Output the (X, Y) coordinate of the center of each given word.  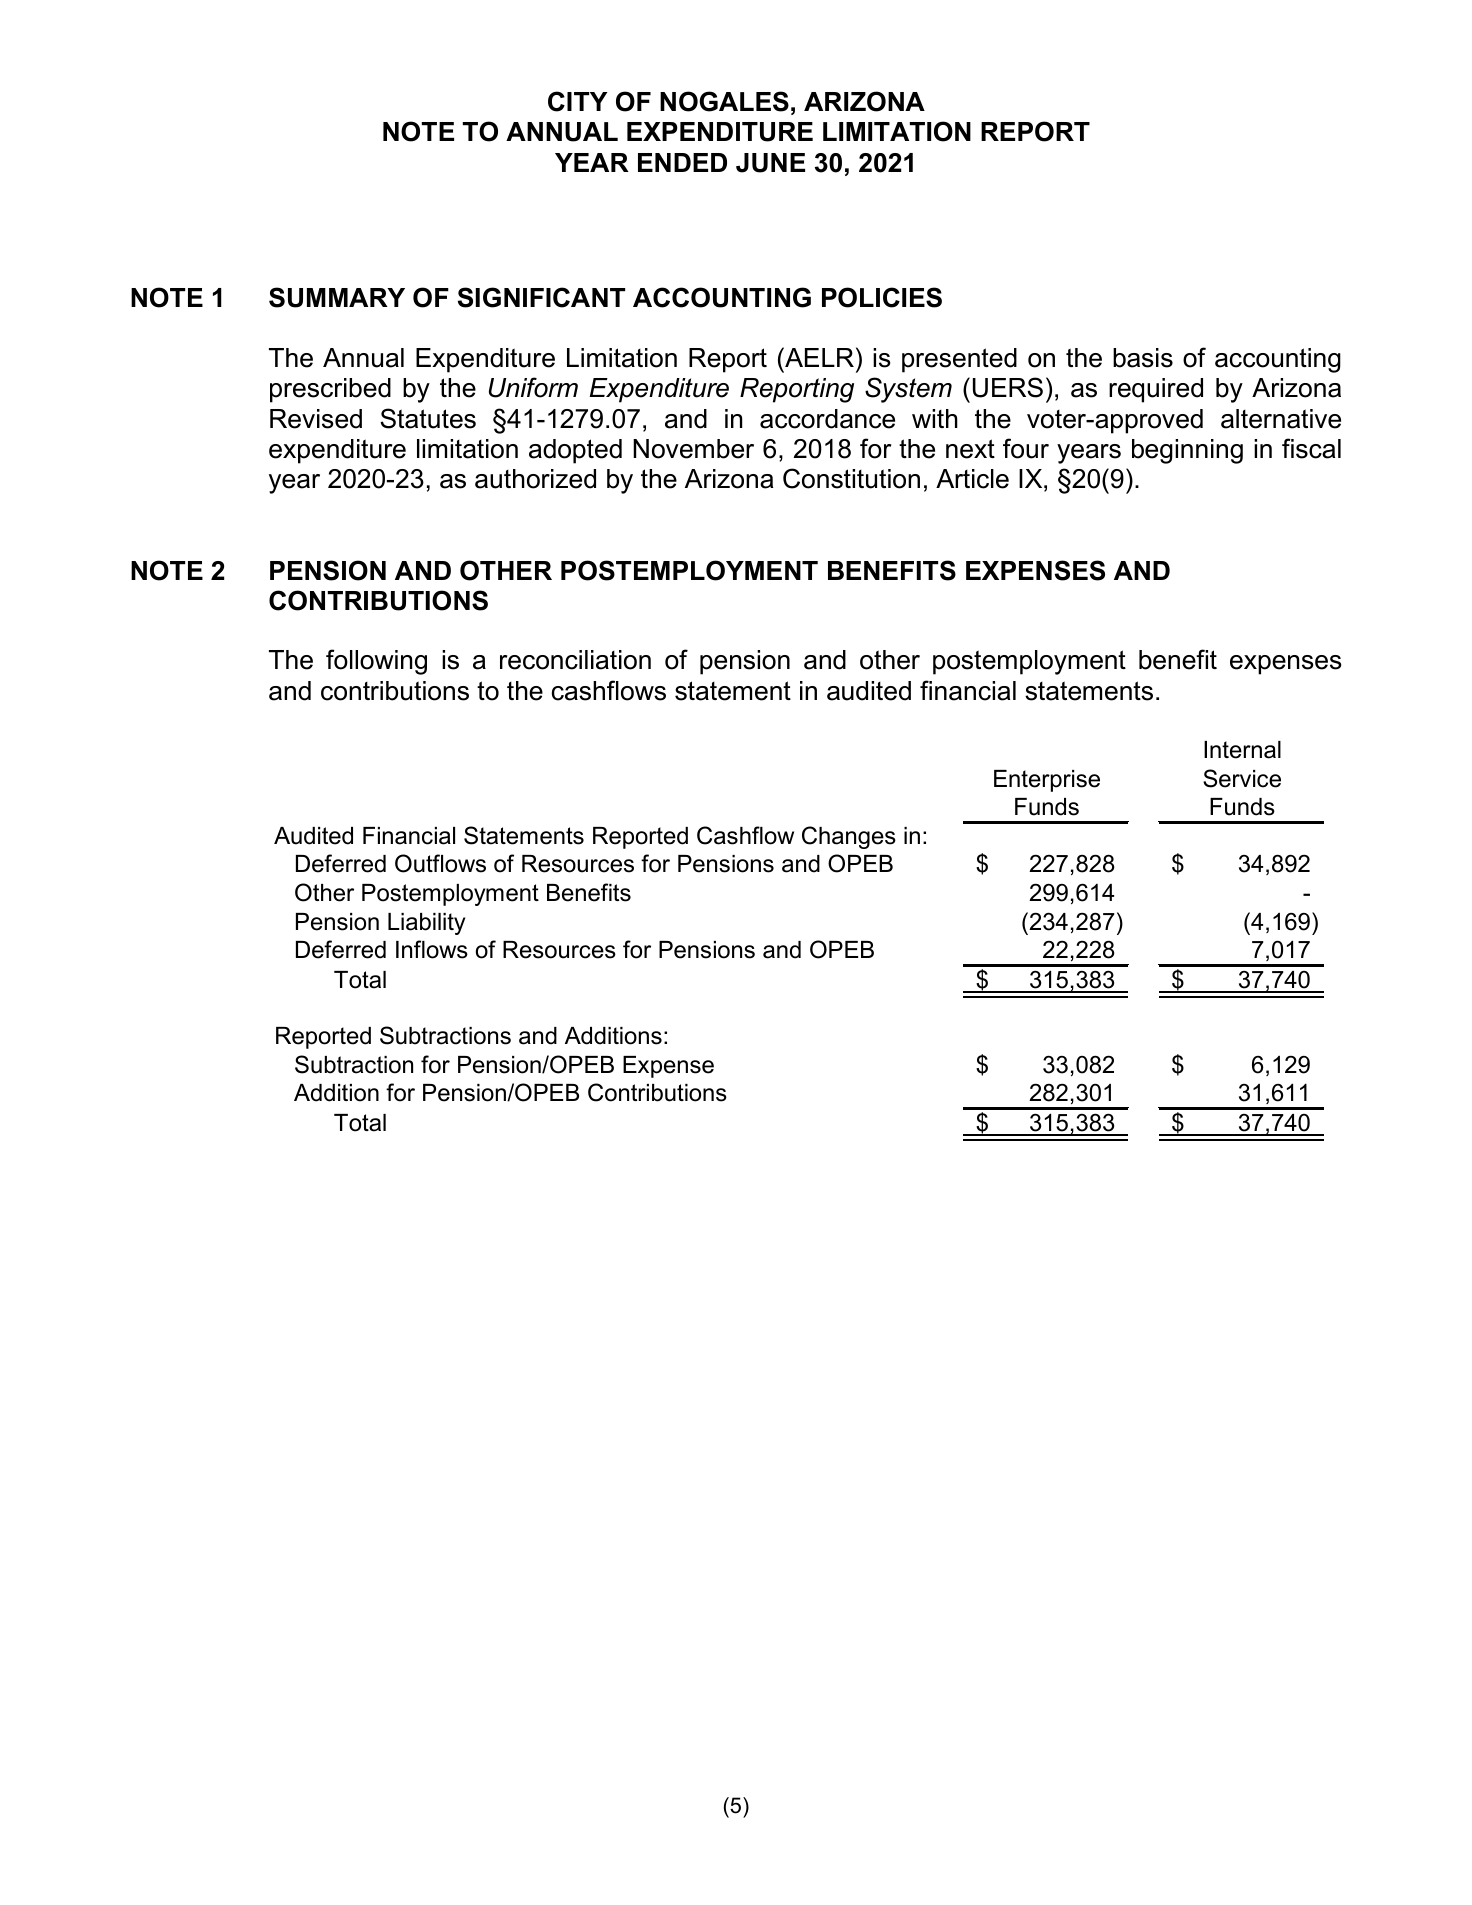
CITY (577, 101)
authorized (535, 479)
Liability (426, 924)
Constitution (851, 478)
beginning (1187, 451)
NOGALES (724, 101)
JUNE (770, 163)
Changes (849, 837)
